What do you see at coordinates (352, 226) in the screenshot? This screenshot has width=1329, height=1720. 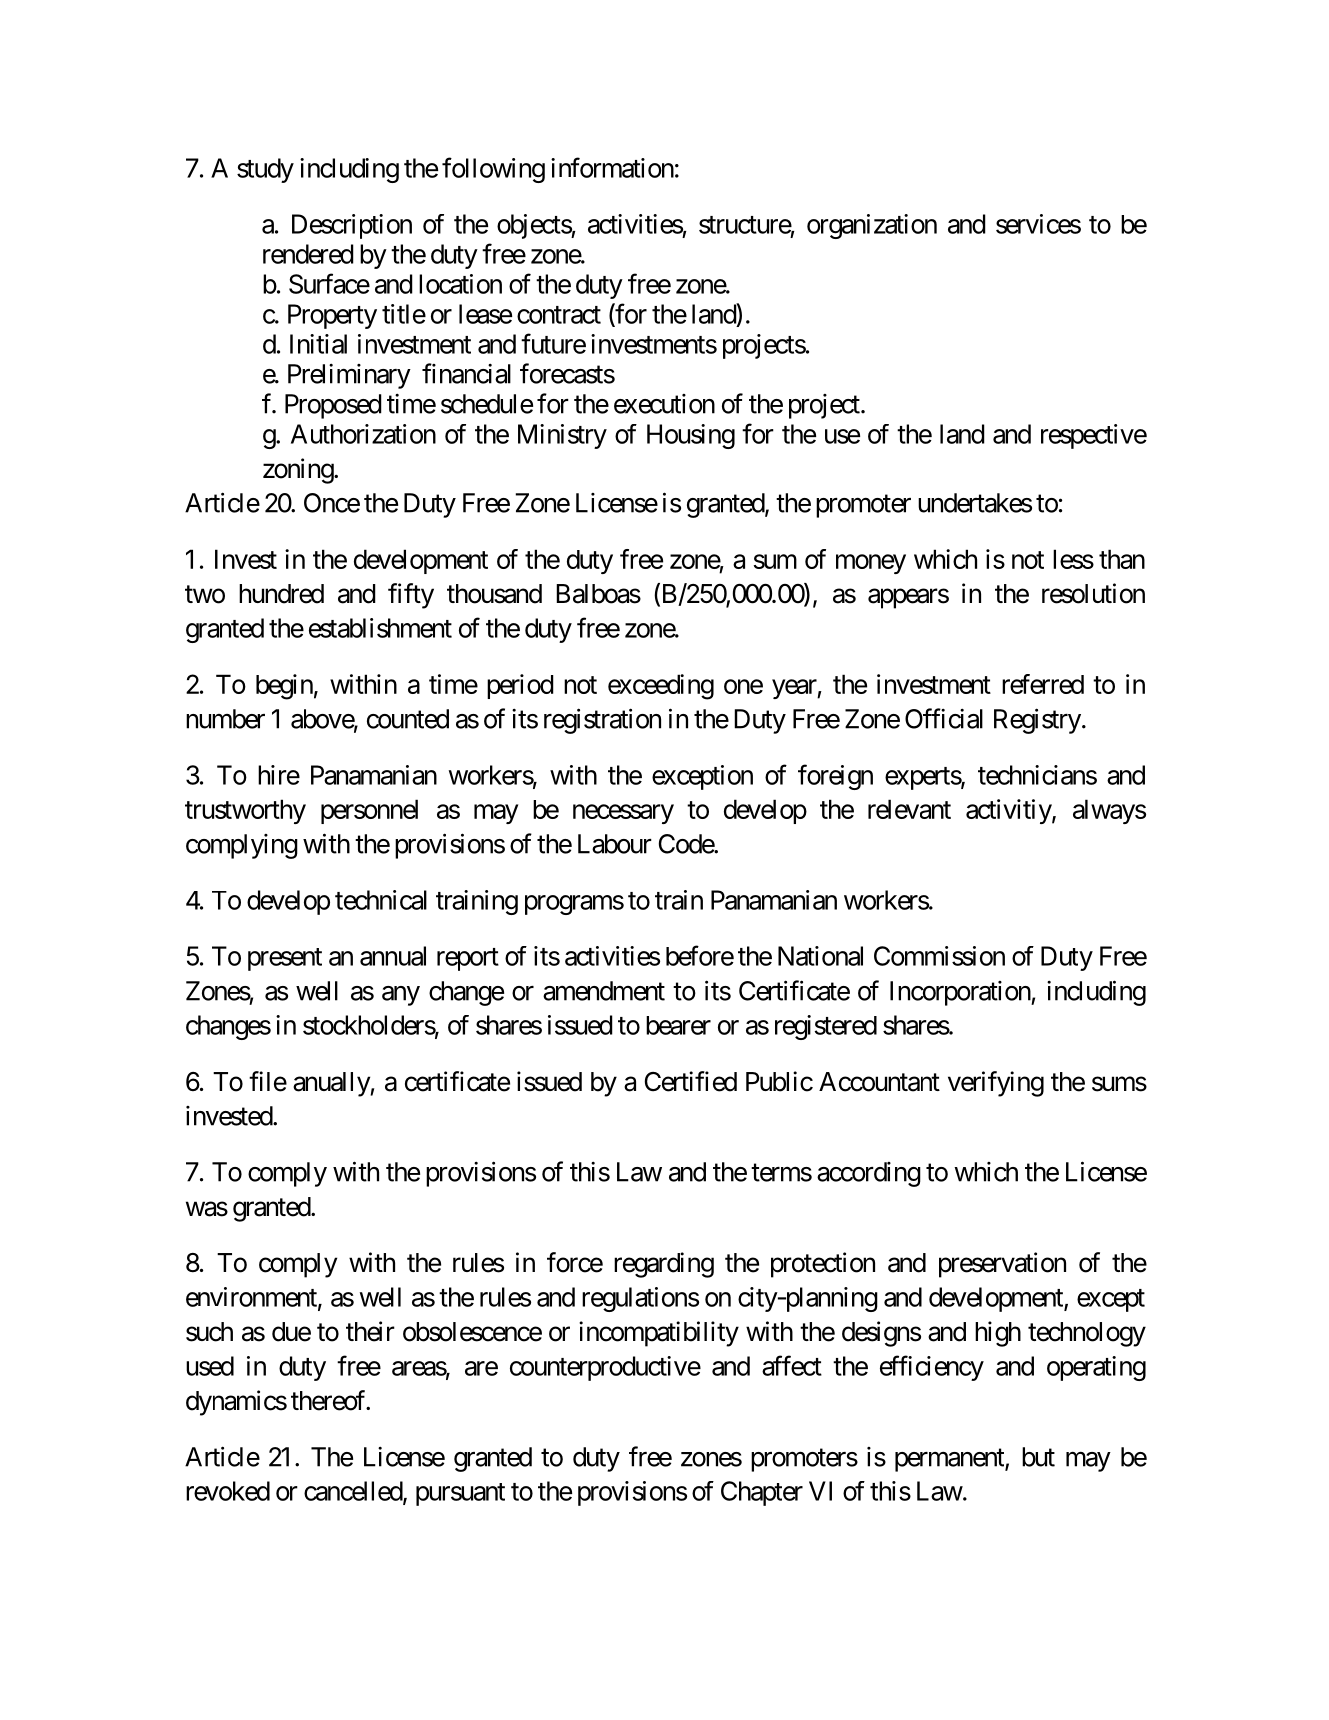 I see `Description` at bounding box center [352, 226].
